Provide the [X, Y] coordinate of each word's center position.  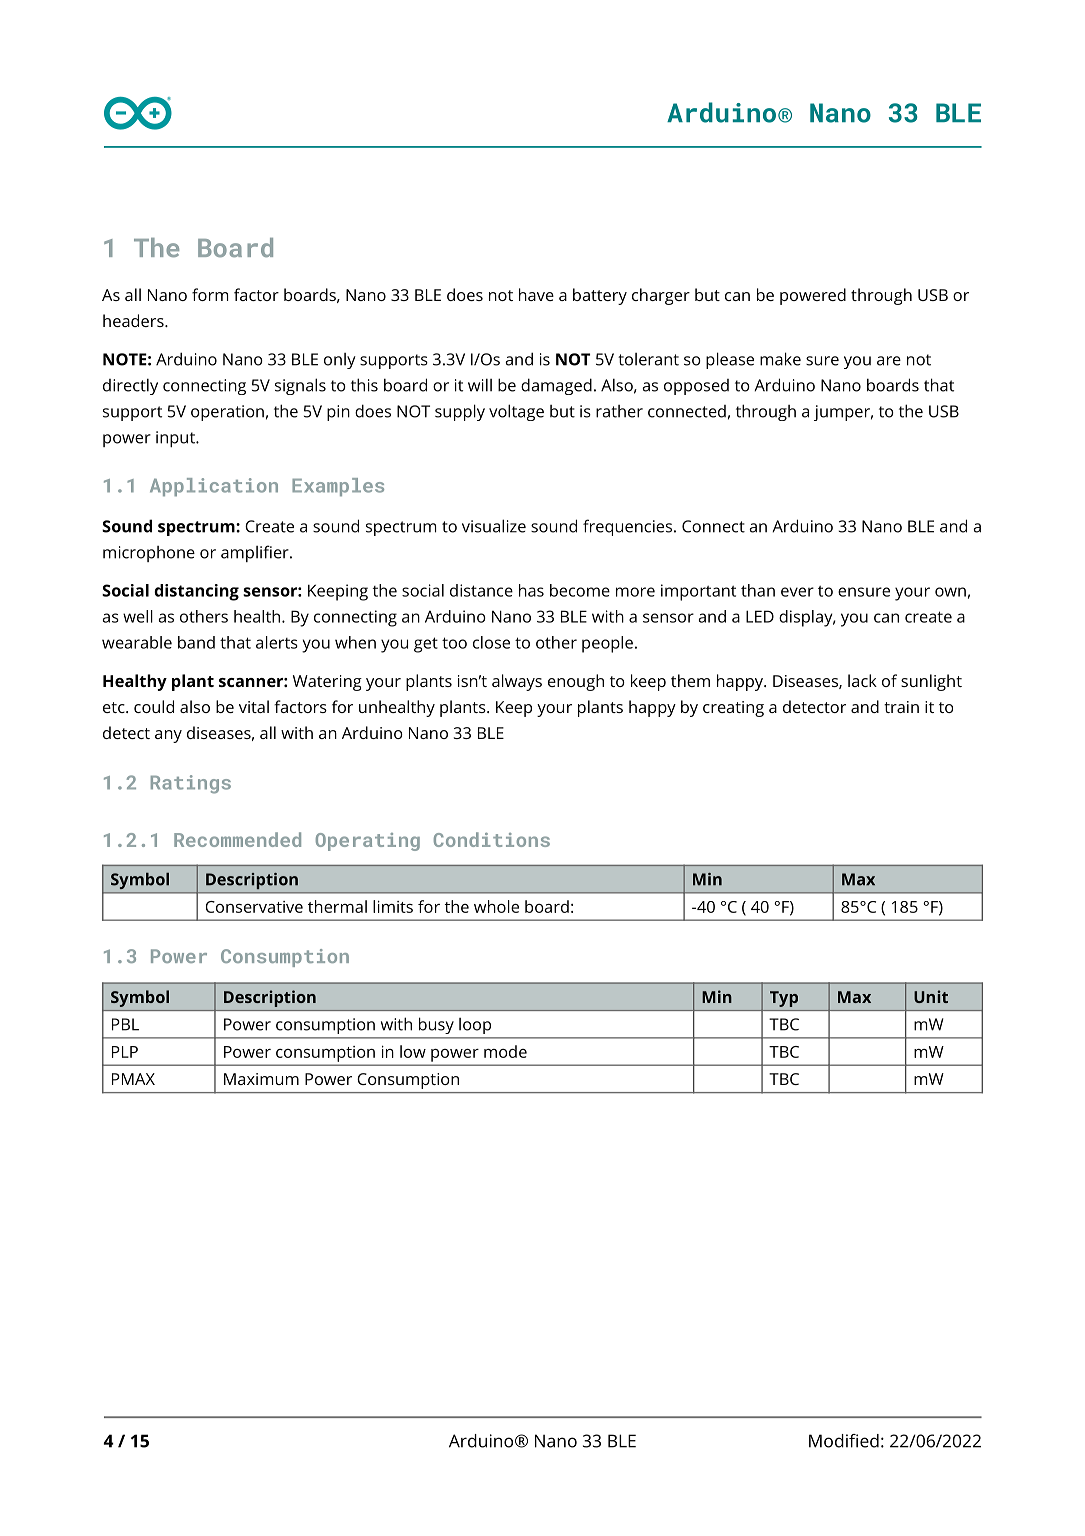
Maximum [261, 1079]
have [536, 294]
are [889, 361]
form [210, 294]
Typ [784, 999]
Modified [844, 1441]
